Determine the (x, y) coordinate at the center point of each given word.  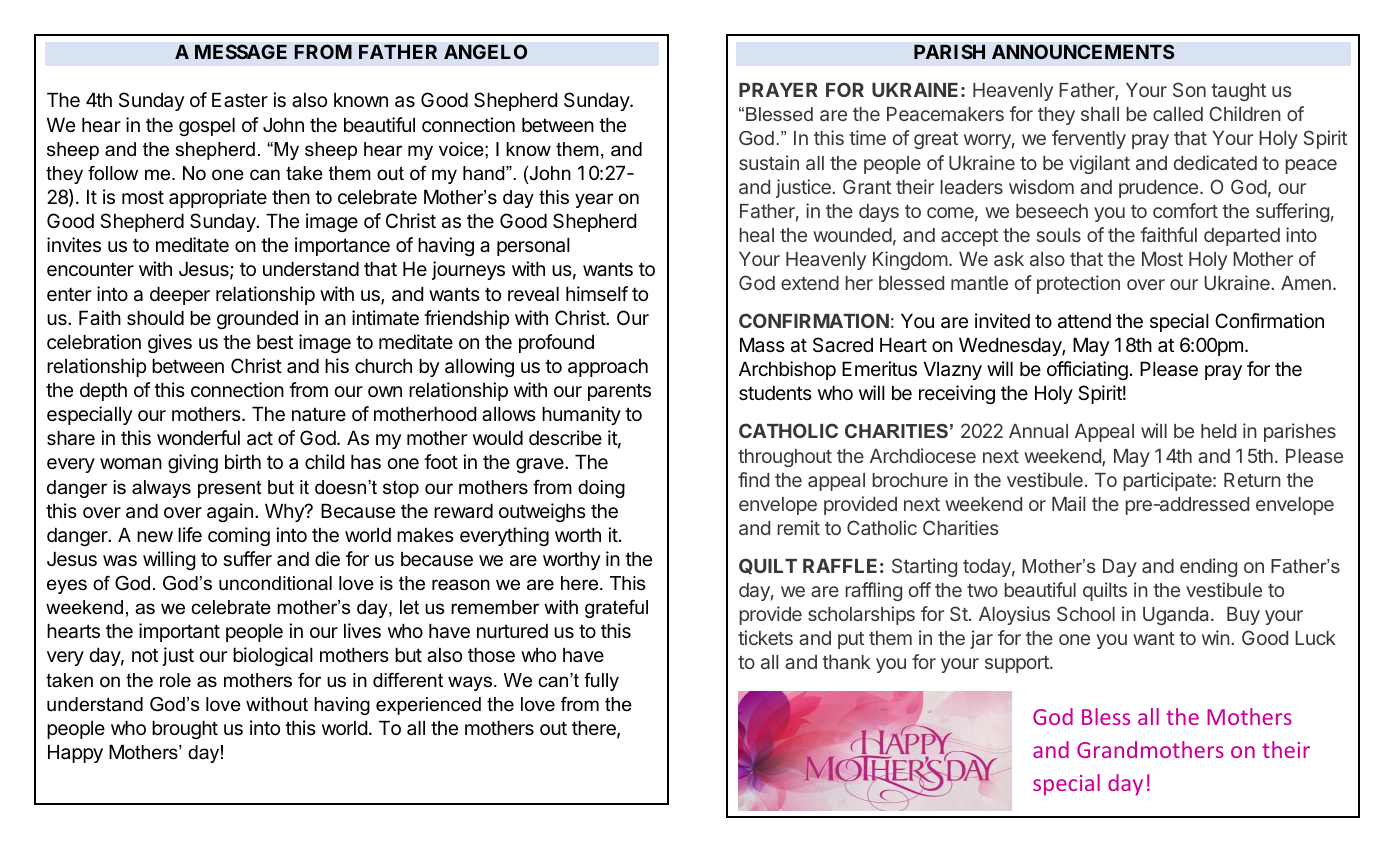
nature (319, 414)
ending (1208, 567)
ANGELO (485, 51)
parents (619, 392)
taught (1238, 92)
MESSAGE (241, 51)
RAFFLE (840, 566)
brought (185, 730)
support (1018, 664)
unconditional (275, 583)
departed (1242, 237)
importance (342, 246)
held (1218, 431)
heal (756, 235)
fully (601, 682)
